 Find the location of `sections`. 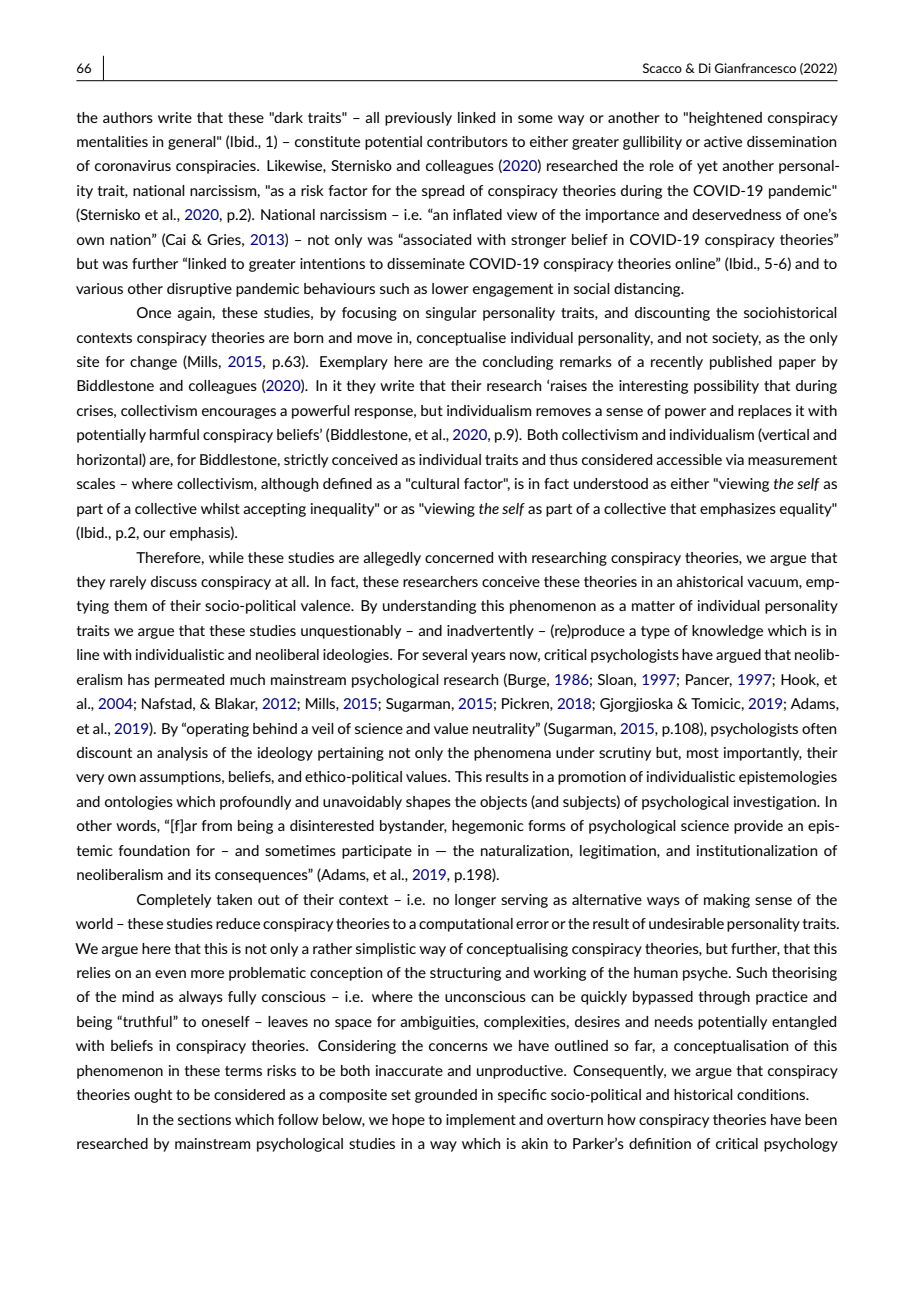

sections is located at coordinates (204, 1119).
